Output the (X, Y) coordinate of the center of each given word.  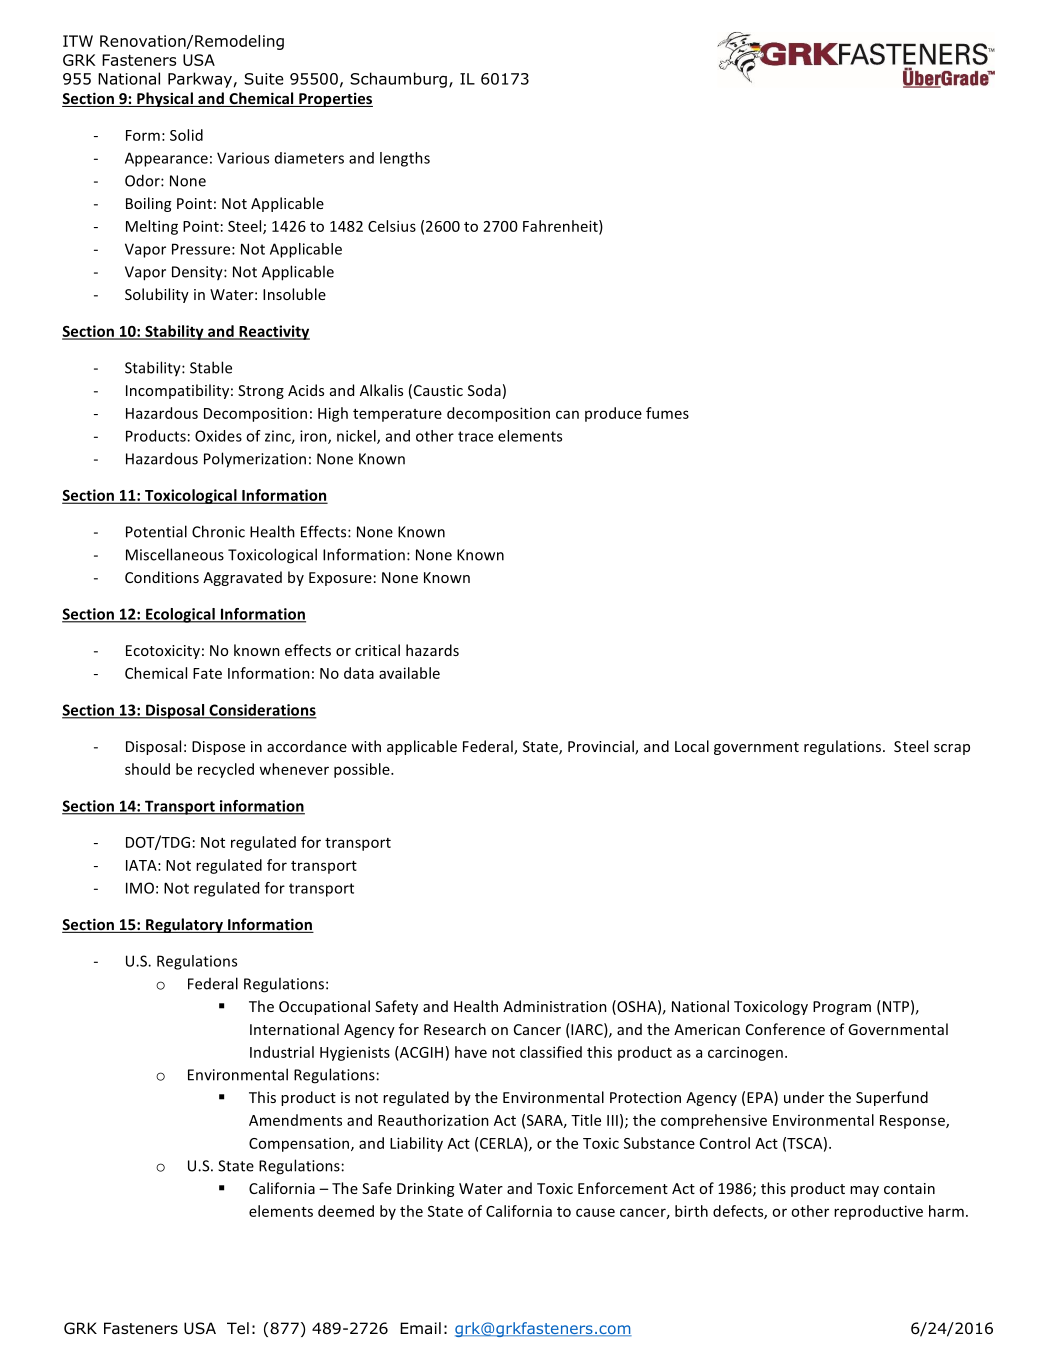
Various (243, 158)
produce (613, 414)
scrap (952, 749)
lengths (405, 159)
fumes (667, 413)
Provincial (602, 747)
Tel (238, 1328)
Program (842, 1008)
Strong (261, 392)
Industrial (282, 1052)
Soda (484, 390)
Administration (555, 1006)
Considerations (262, 711)
